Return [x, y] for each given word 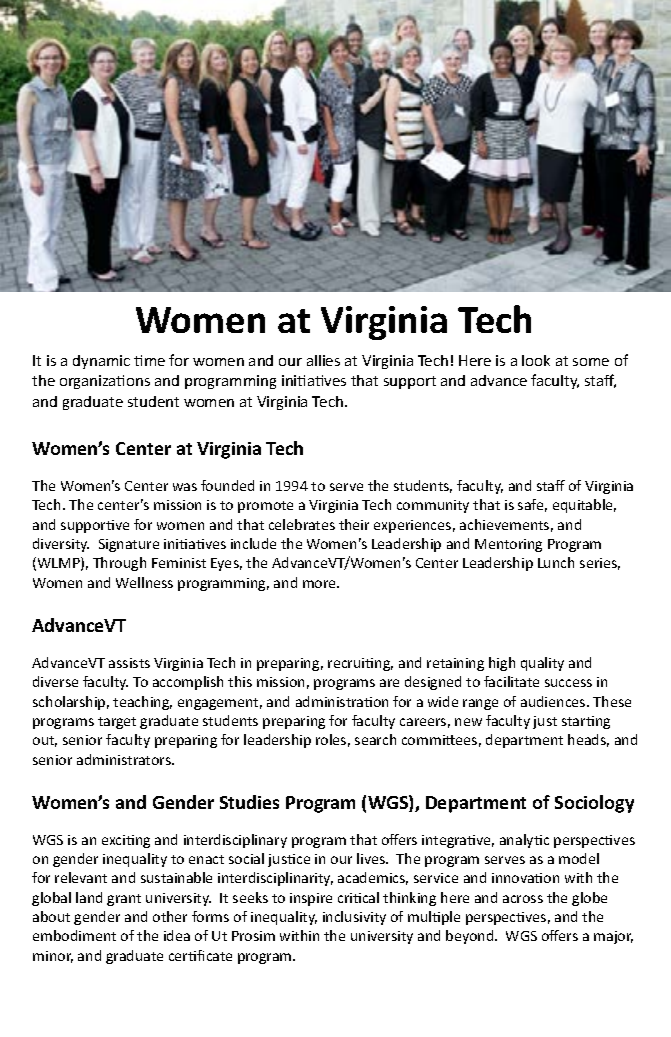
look [536, 360]
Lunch [556, 562]
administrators [125, 759]
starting [586, 722]
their [354, 524]
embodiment [74, 935]
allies [323, 360]
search [375, 739]
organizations [105, 382]
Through [119, 564]
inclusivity [354, 918]
